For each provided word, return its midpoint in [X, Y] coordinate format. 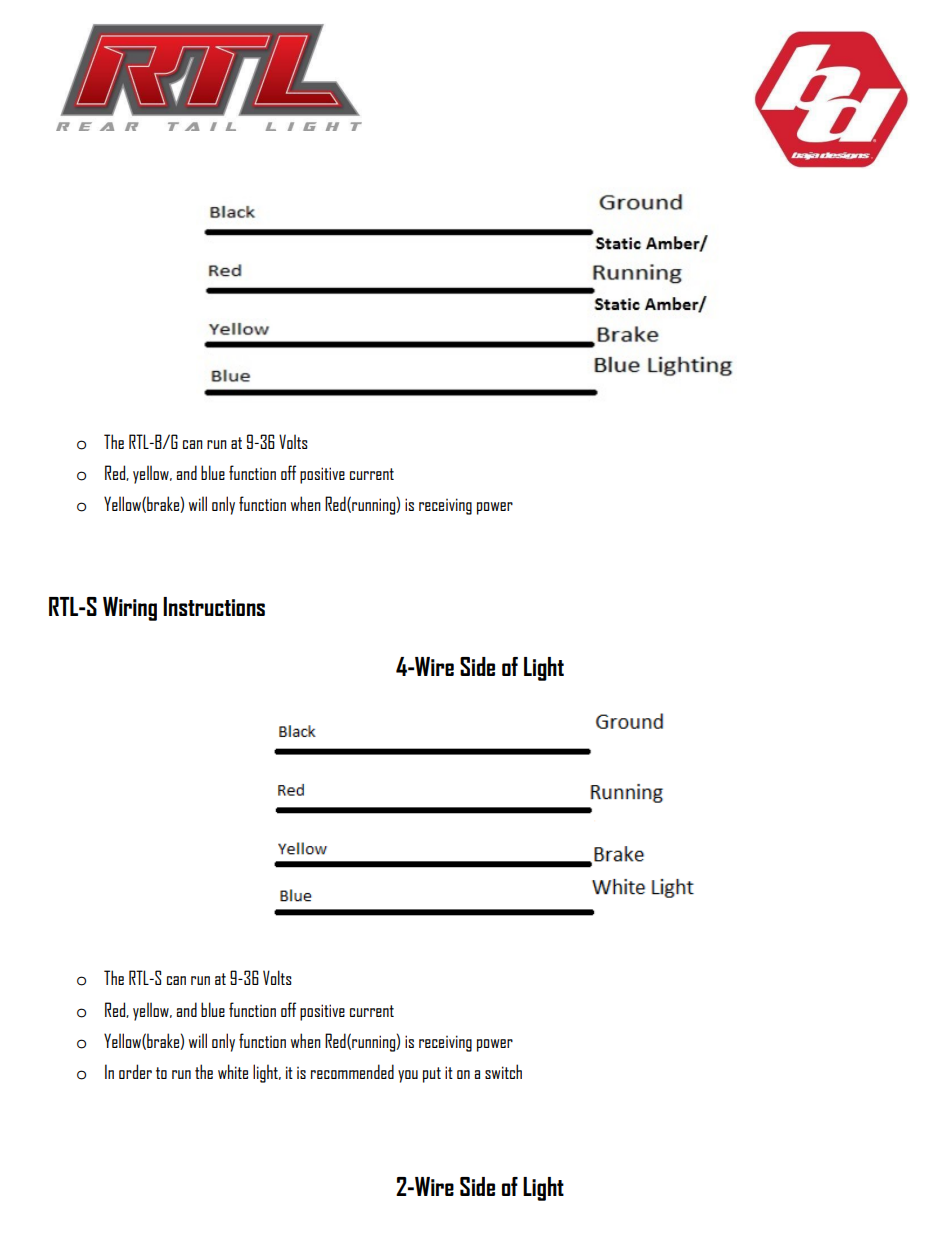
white [233, 1071]
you [408, 1076]
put [432, 1075]
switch [503, 1071]
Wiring [130, 609]
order [135, 1071]
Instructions [214, 606]
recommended [352, 1071]
